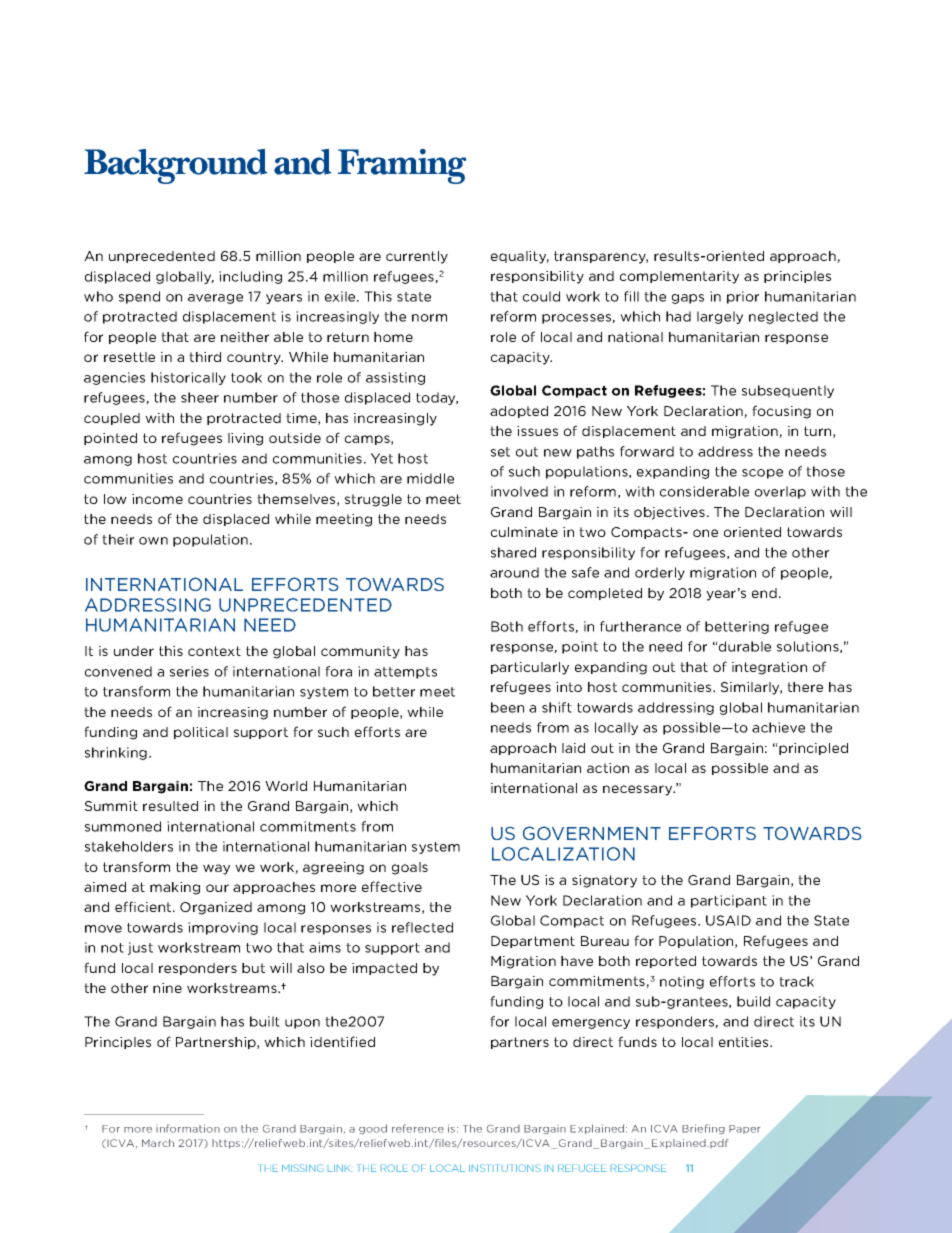 This screenshot has width=952, height=1233. Describe the element at coordinates (170, 806) in the screenshot. I see `resulted` at that location.
